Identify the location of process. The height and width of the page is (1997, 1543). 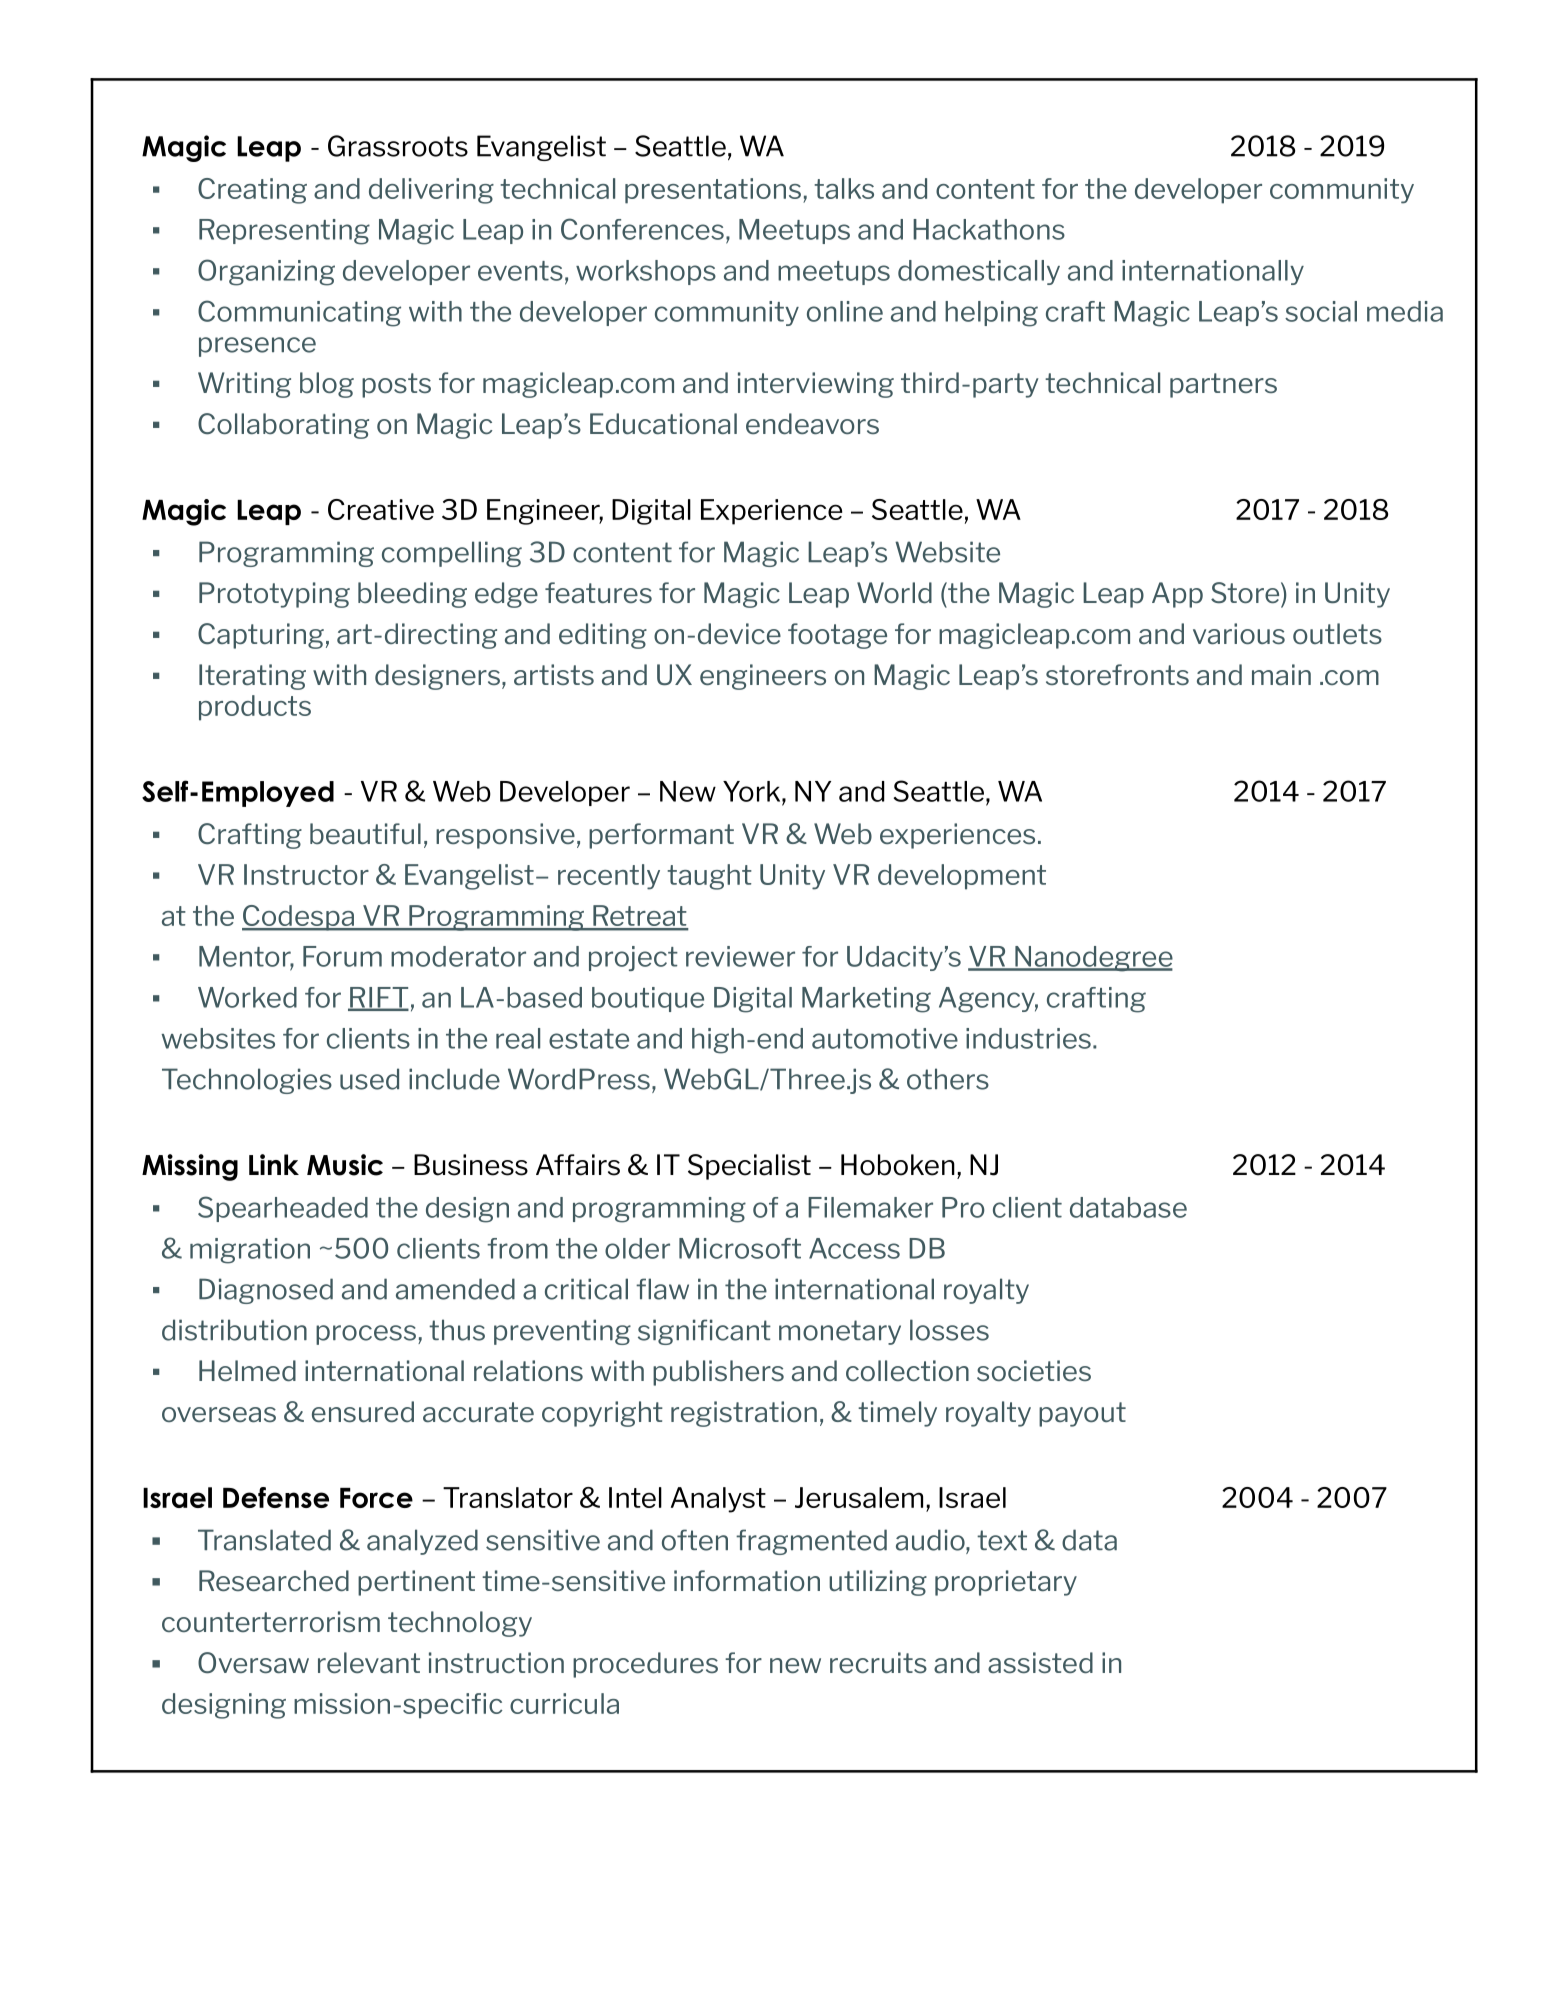
(366, 1335).
